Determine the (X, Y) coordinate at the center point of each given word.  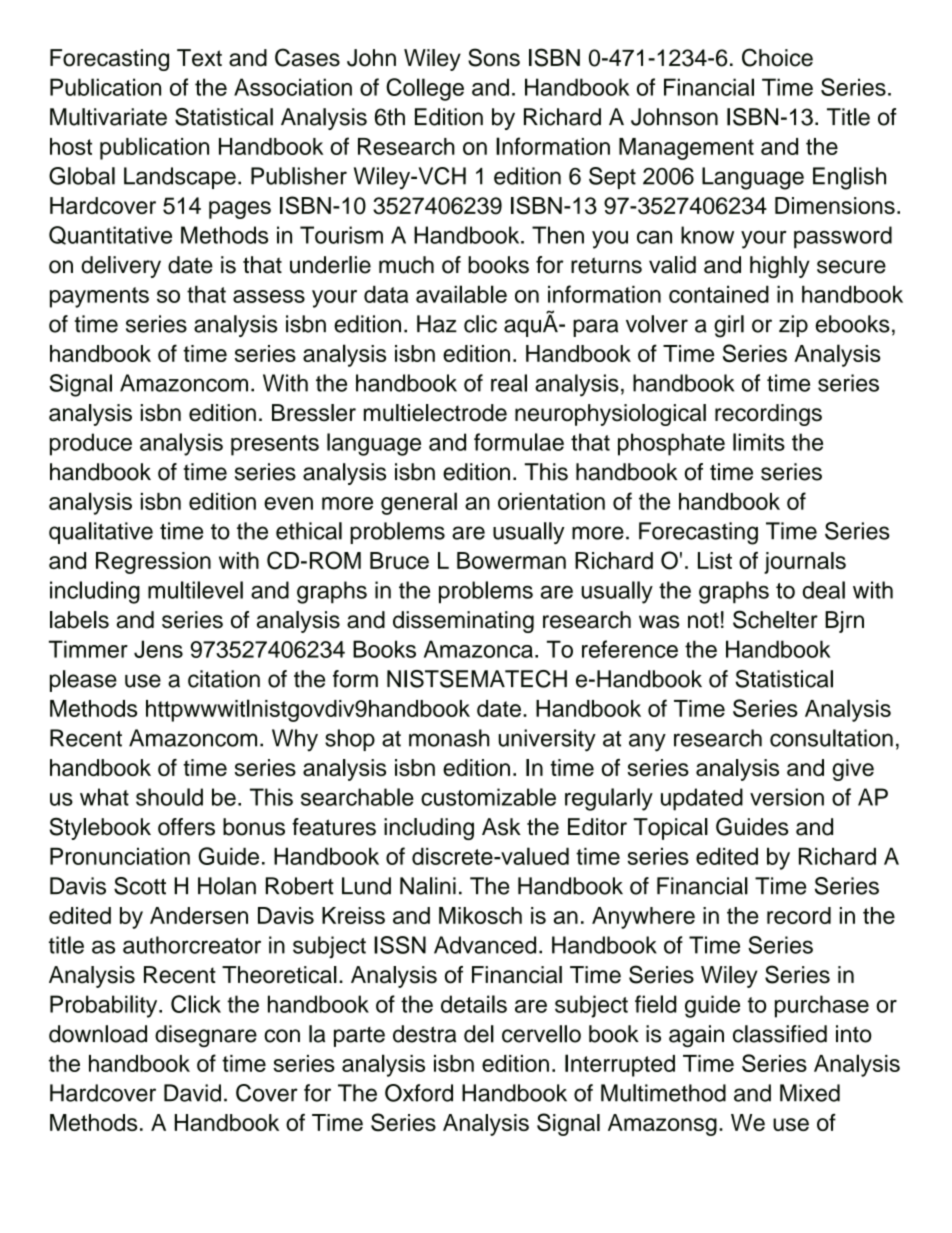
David (192, 1093)
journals (805, 563)
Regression (153, 563)
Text (199, 58)
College (425, 89)
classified (780, 1034)
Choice (777, 57)
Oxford (419, 1093)
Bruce (399, 560)
